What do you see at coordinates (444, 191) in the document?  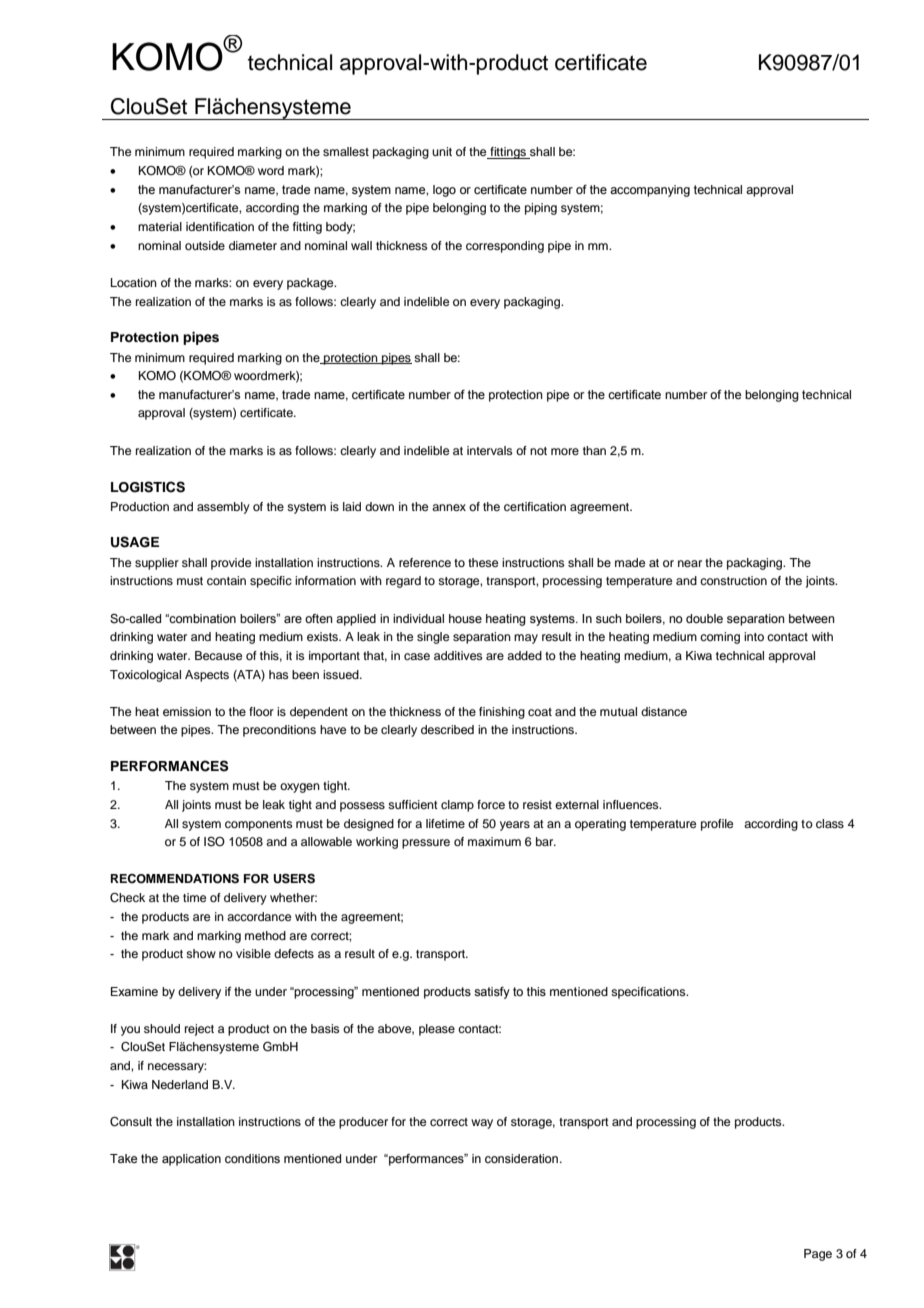 I see `logo` at bounding box center [444, 191].
